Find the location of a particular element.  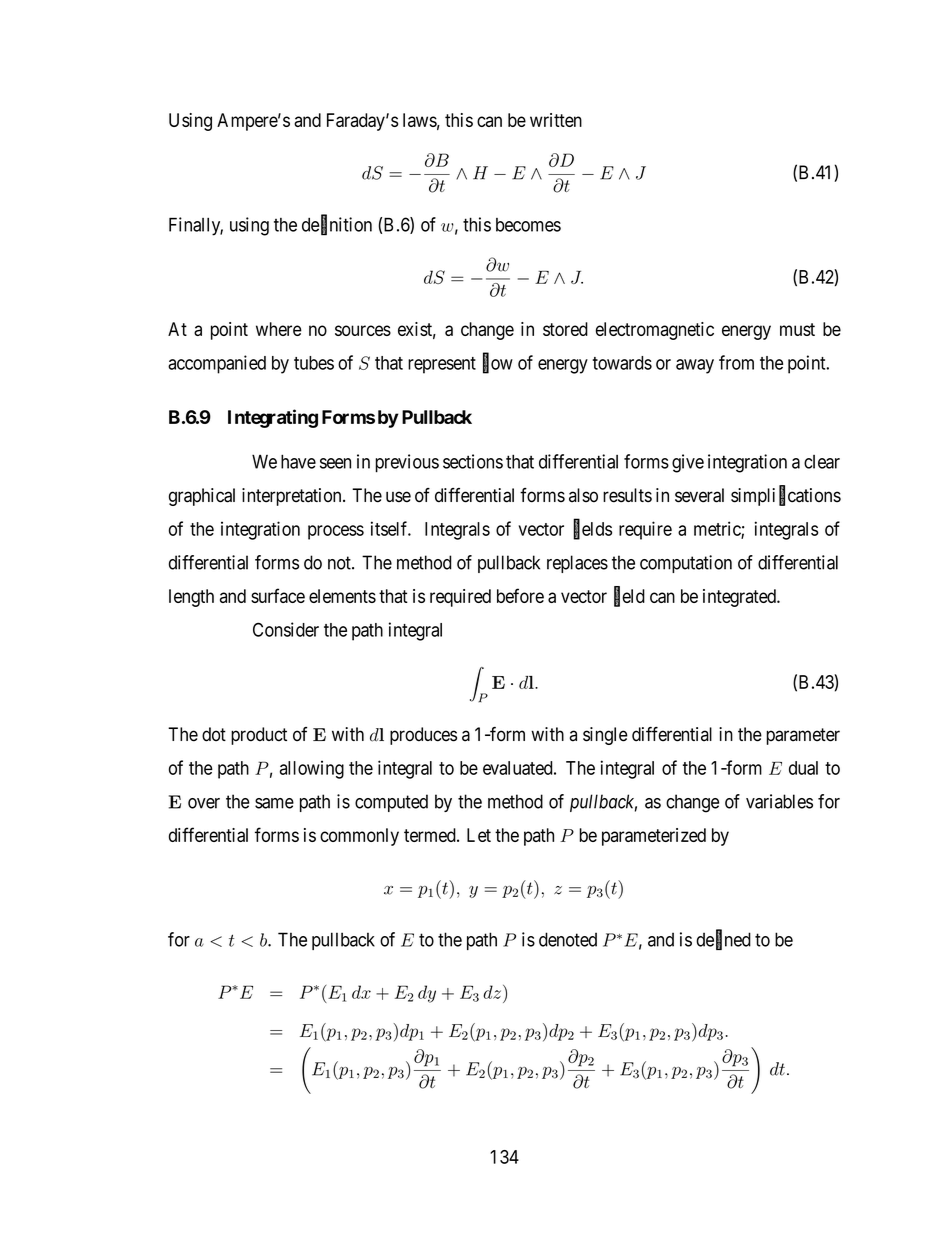

denoted is located at coordinates (568, 939).
